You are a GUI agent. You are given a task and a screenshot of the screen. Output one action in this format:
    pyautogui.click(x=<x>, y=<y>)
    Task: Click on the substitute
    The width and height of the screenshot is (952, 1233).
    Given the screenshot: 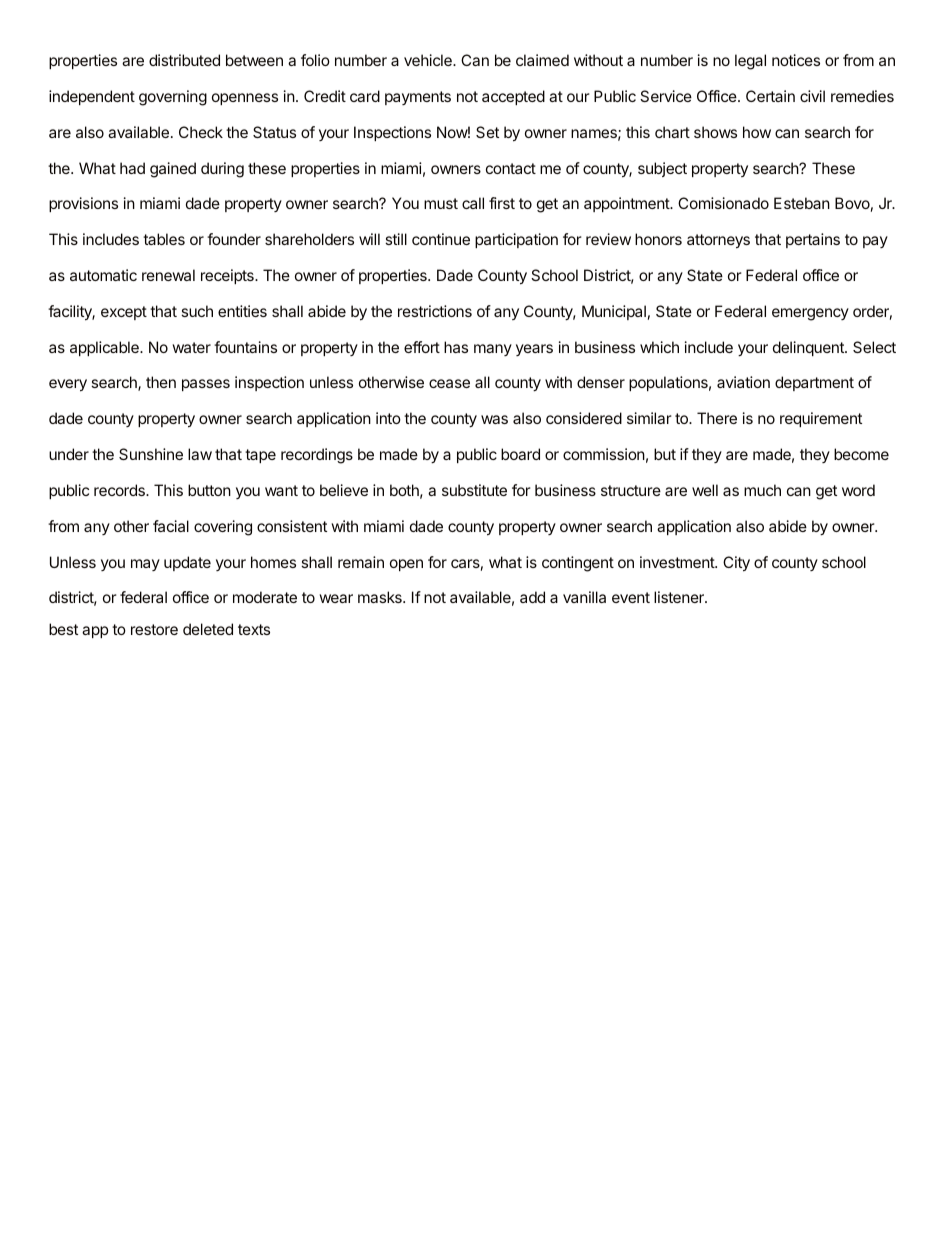 What is the action you would take?
    pyautogui.click(x=474, y=490)
